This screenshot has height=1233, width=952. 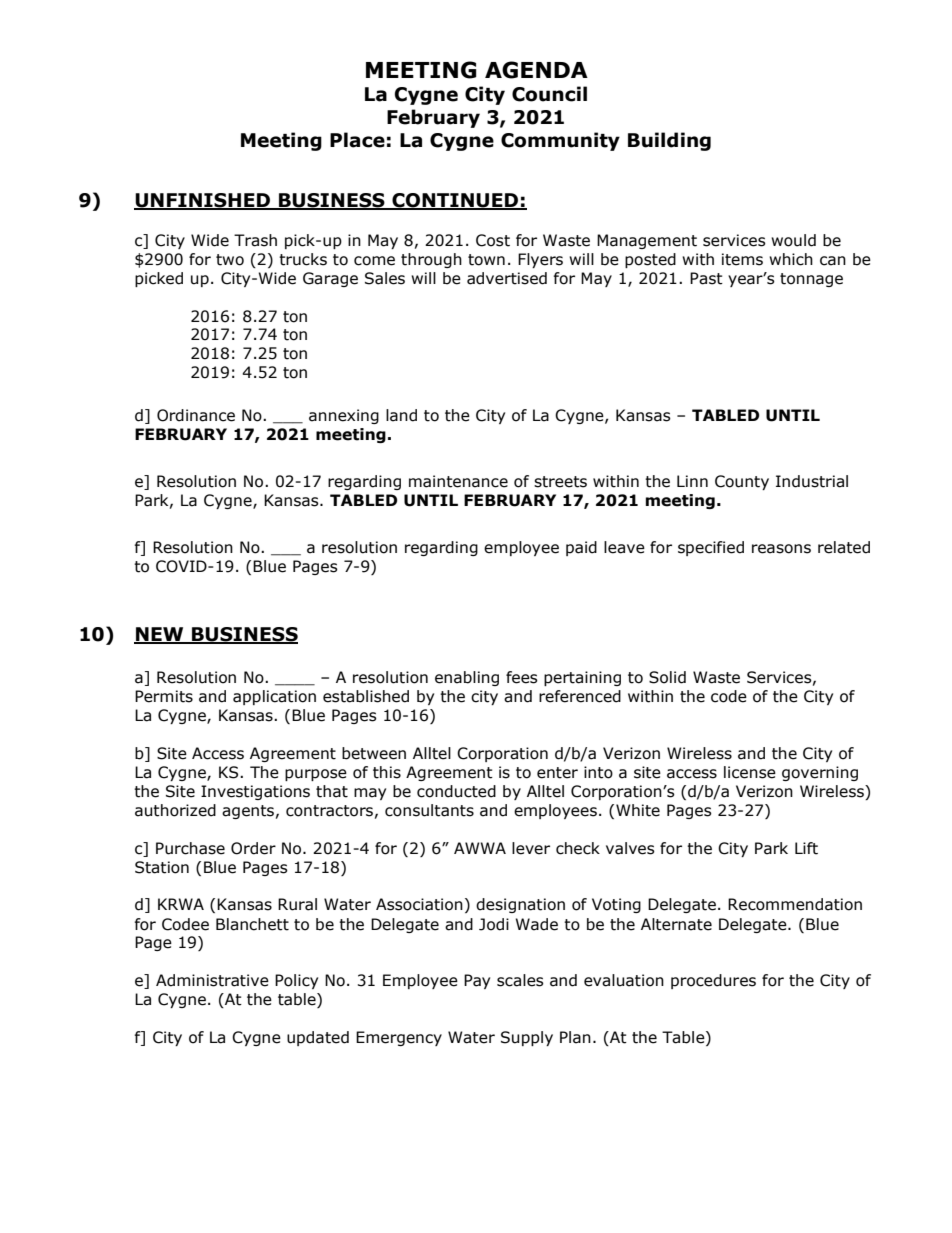 What do you see at coordinates (750, 772) in the screenshot?
I see `license` at bounding box center [750, 772].
